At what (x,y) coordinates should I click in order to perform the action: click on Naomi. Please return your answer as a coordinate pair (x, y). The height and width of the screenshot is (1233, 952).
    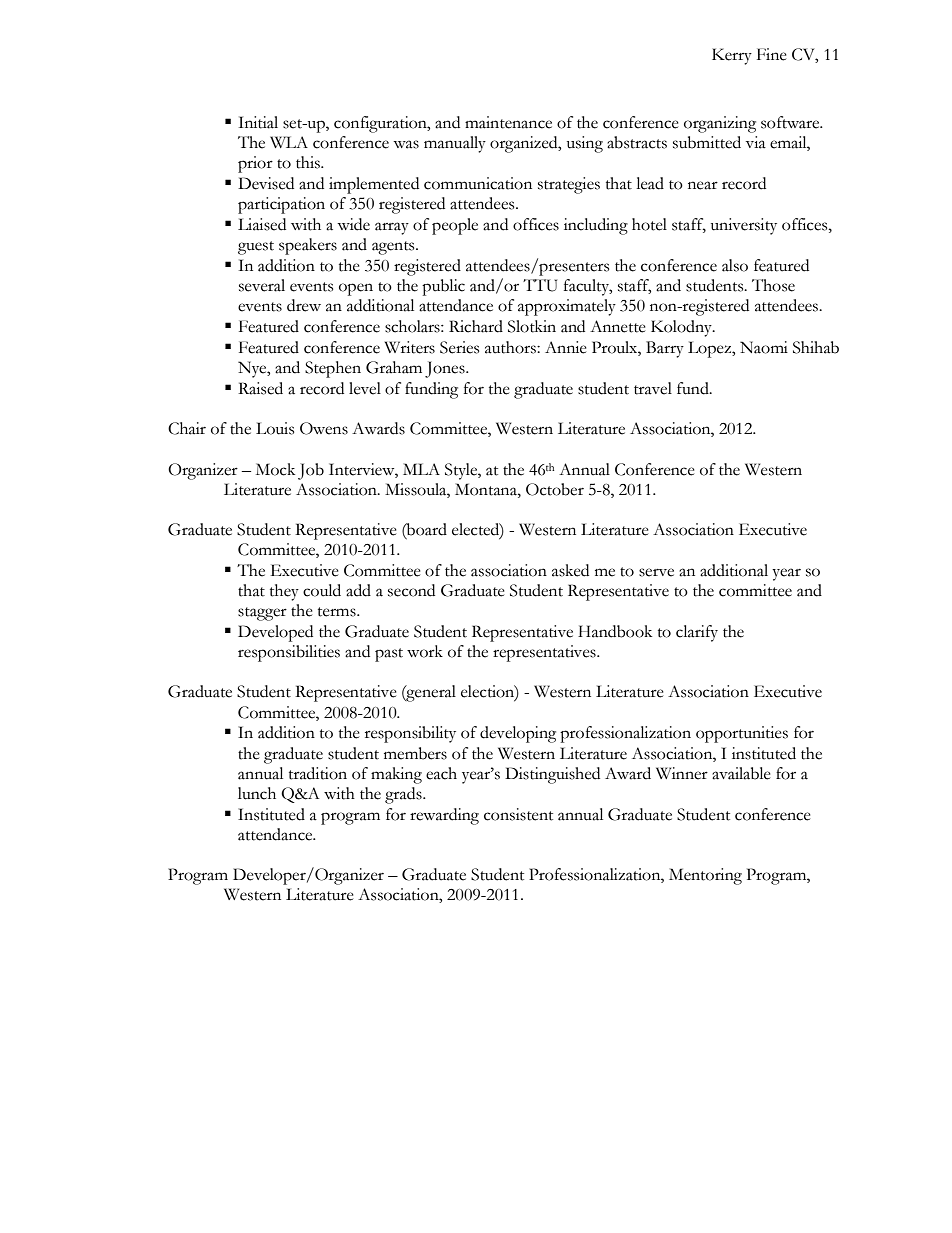
    Looking at the image, I should click on (764, 347).
